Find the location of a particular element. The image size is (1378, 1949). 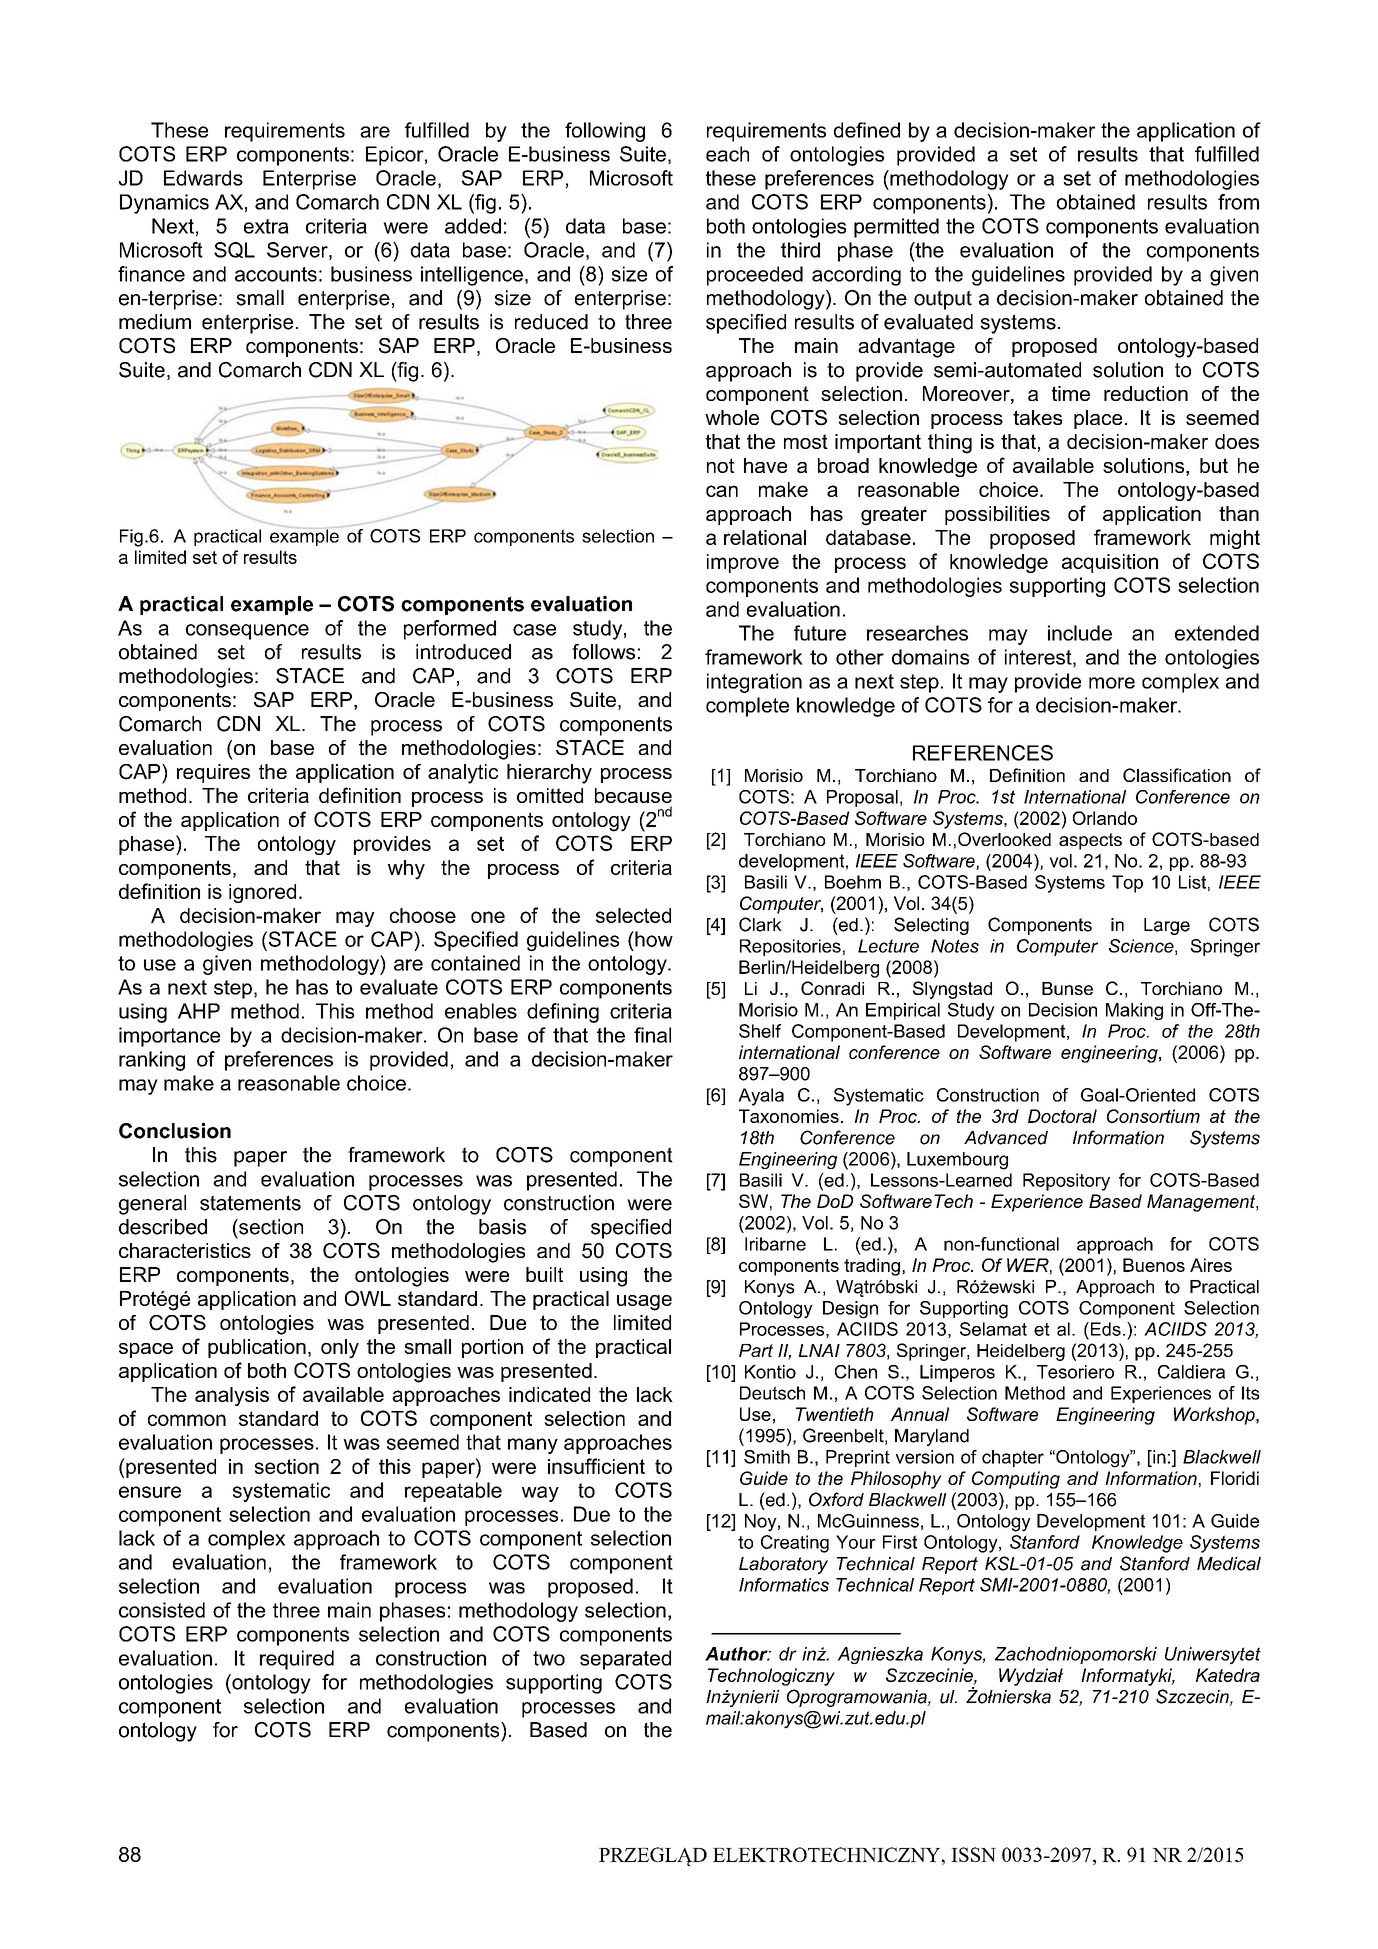

from is located at coordinates (1238, 202).
